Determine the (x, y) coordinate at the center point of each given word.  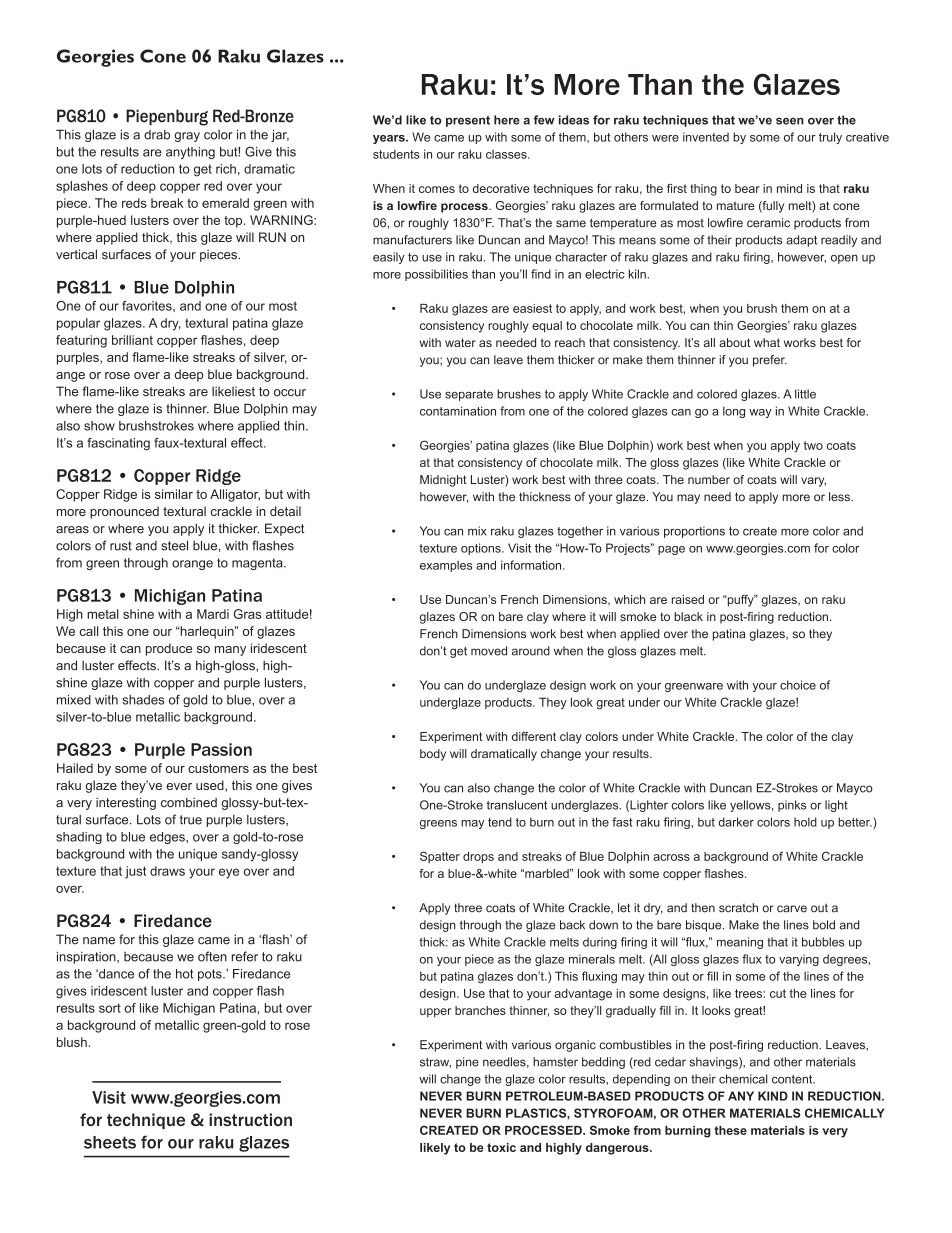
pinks (792, 806)
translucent (517, 805)
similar (174, 494)
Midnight (443, 481)
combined (189, 803)
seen (790, 121)
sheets (110, 1142)
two (813, 445)
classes (507, 154)
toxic (501, 1147)
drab (157, 135)
